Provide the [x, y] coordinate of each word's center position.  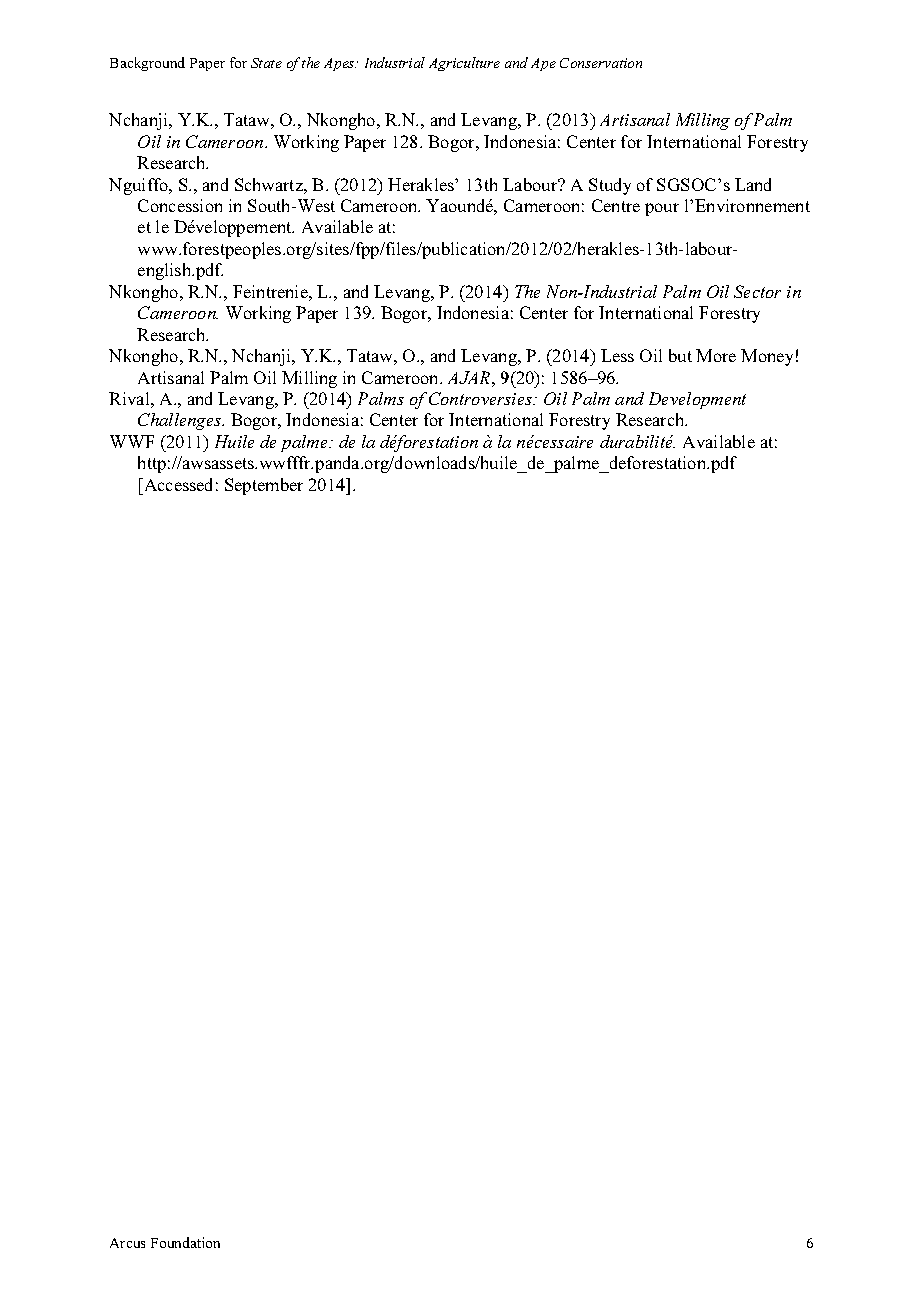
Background [147, 64]
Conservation [601, 63]
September [264, 486]
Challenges [181, 421]
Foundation [185, 1242]
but [680, 355]
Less [617, 355]
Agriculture [464, 64]
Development [697, 400]
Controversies [482, 398]
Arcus [127, 1243]
